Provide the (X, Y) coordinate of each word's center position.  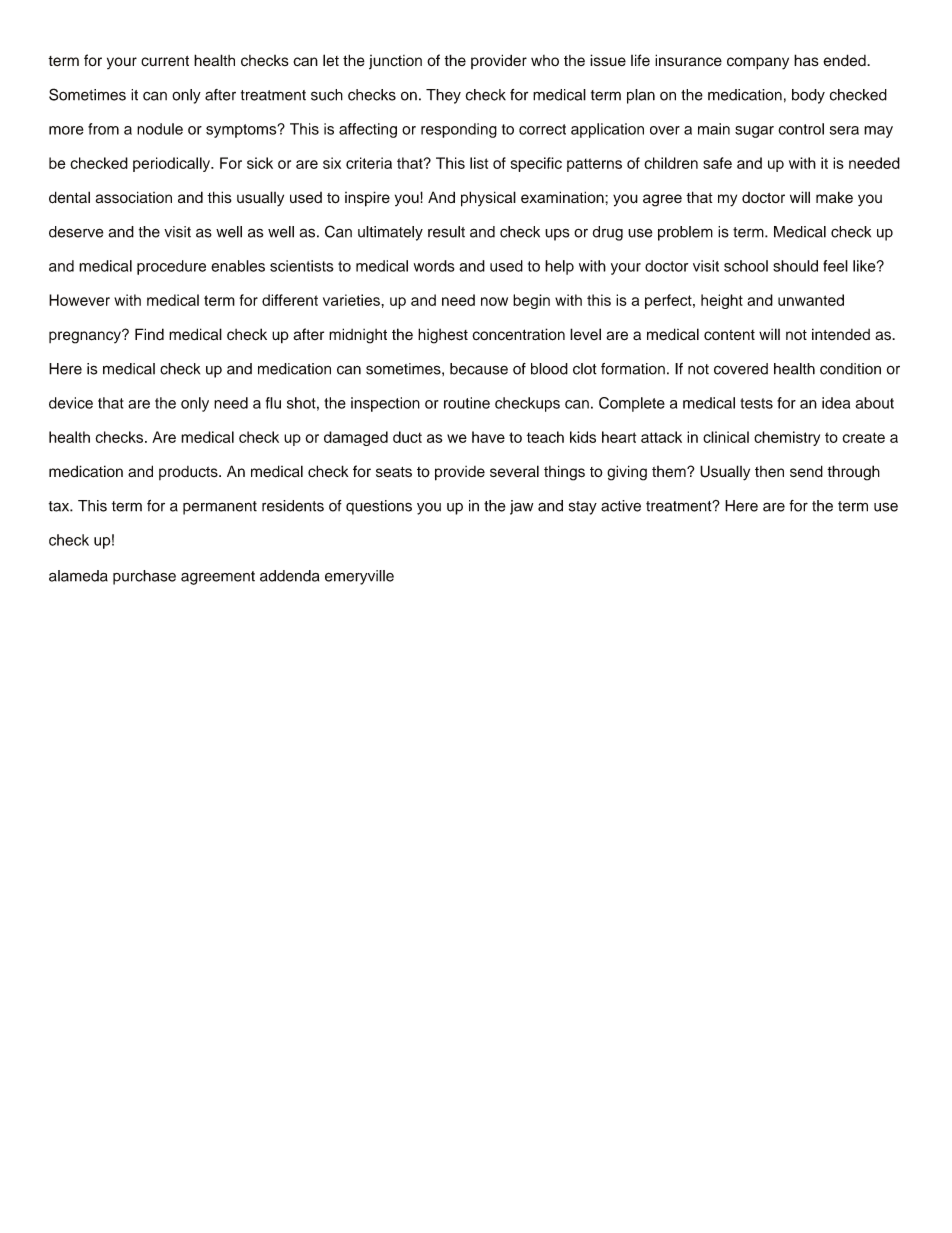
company (758, 63)
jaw (521, 507)
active (621, 506)
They (443, 96)
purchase (144, 577)
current (165, 61)
